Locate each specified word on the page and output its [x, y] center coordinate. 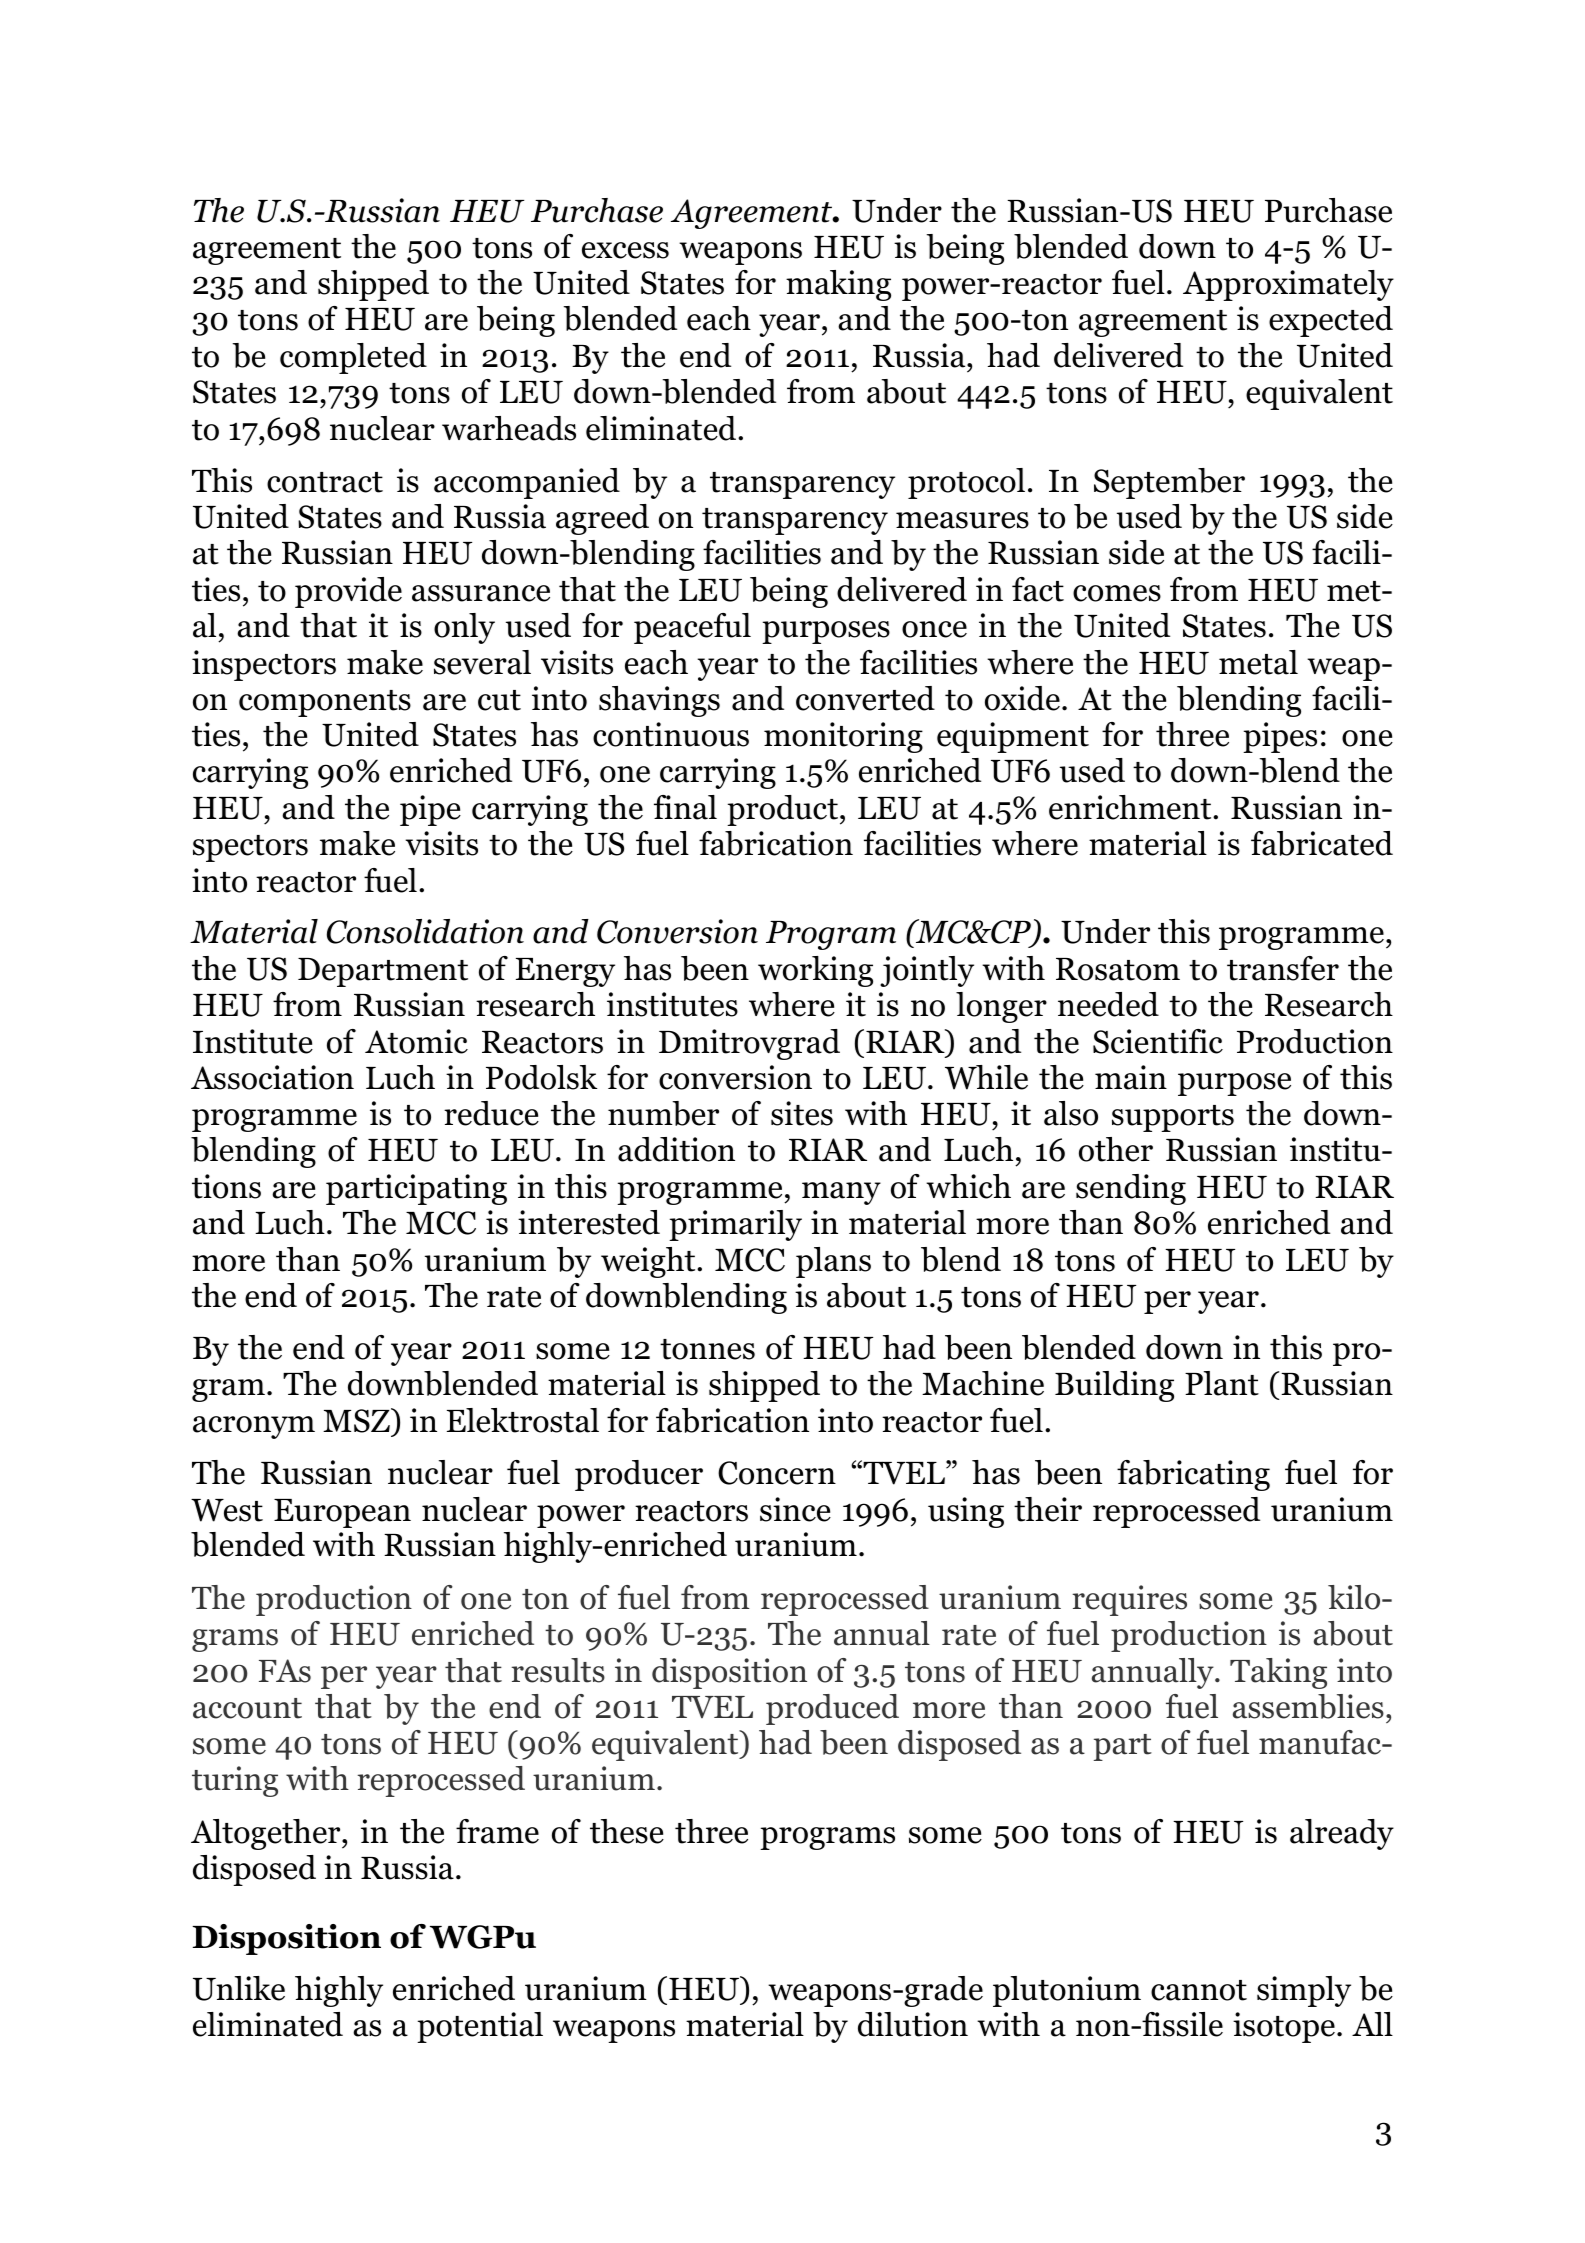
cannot [1199, 1990]
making [838, 285]
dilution [913, 2024]
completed [353, 358]
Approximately [1288, 285]
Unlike [239, 1988]
